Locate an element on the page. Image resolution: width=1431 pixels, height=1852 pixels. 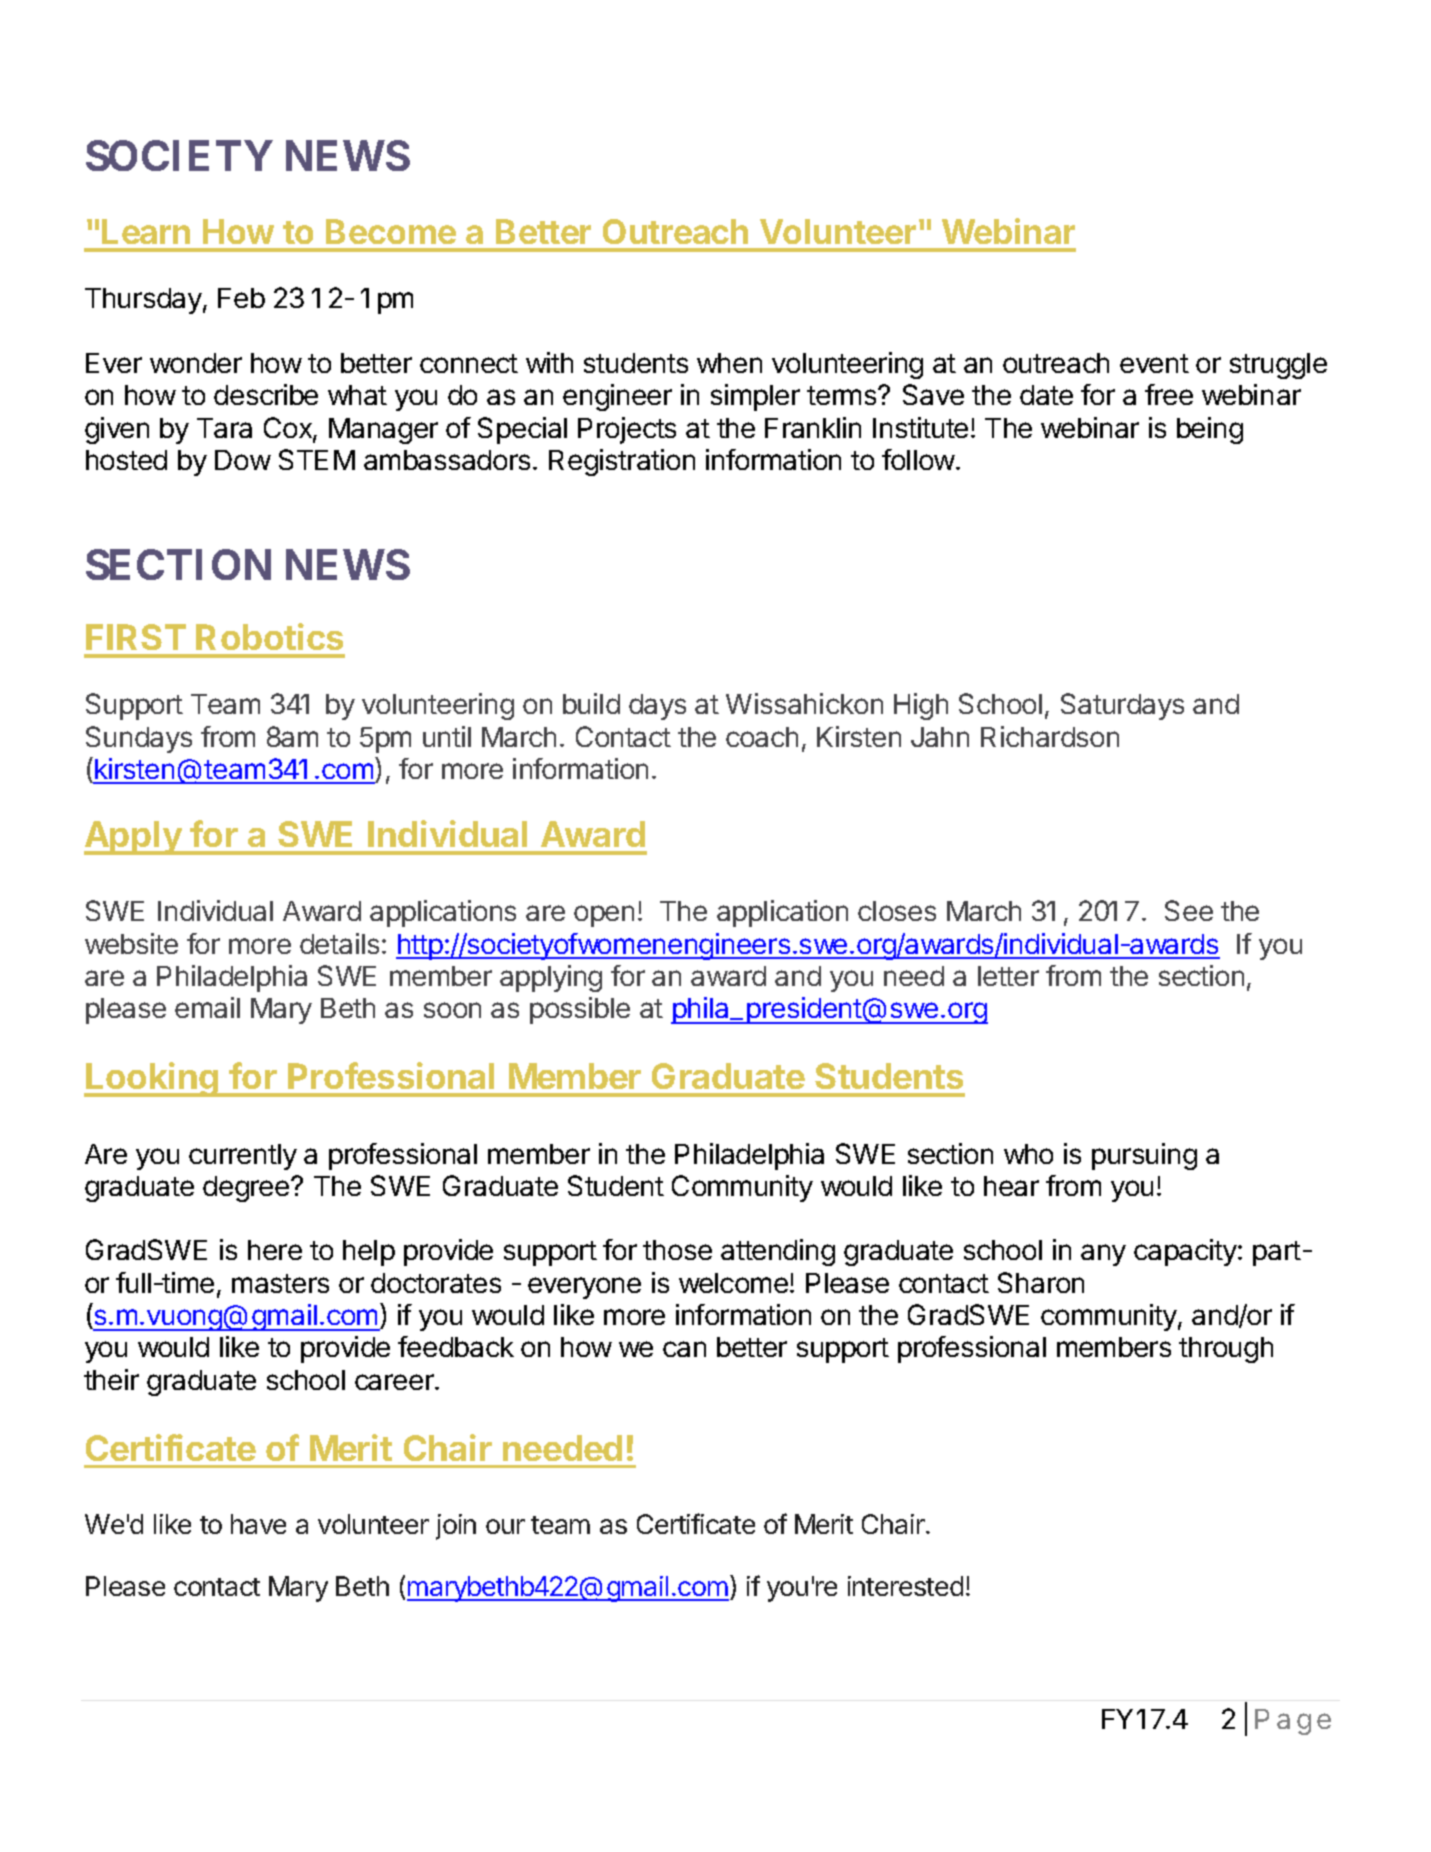
Richardson is located at coordinates (1050, 736).
